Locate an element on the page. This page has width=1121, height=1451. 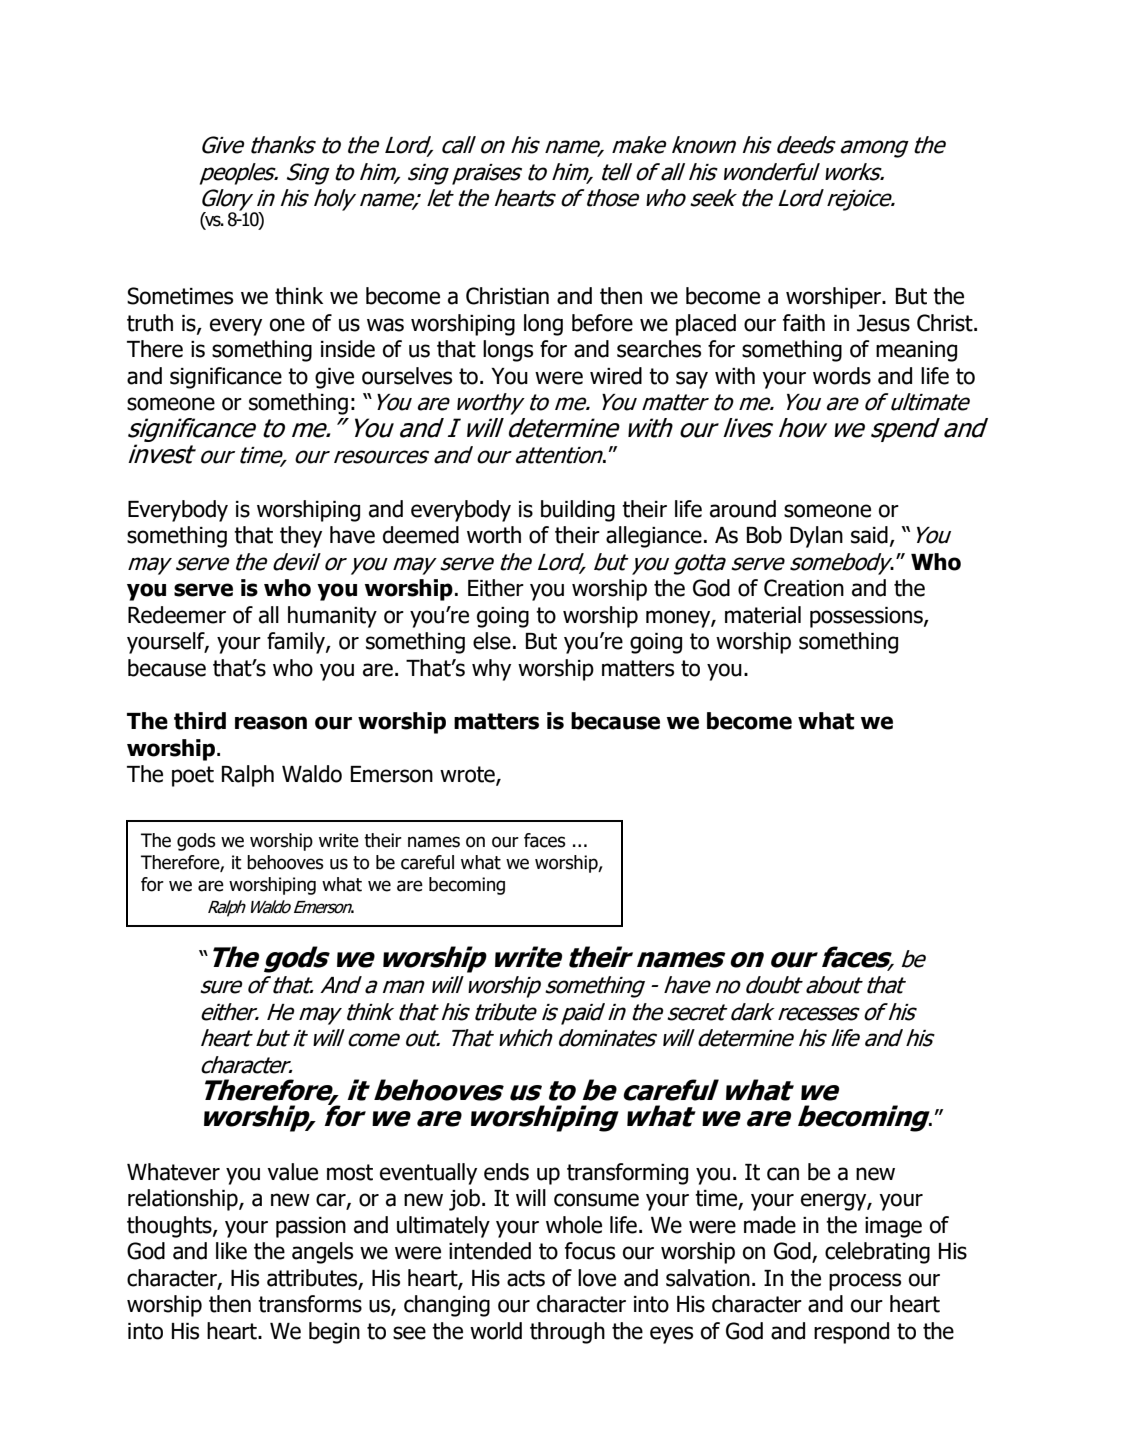
transforming is located at coordinates (627, 1174).
